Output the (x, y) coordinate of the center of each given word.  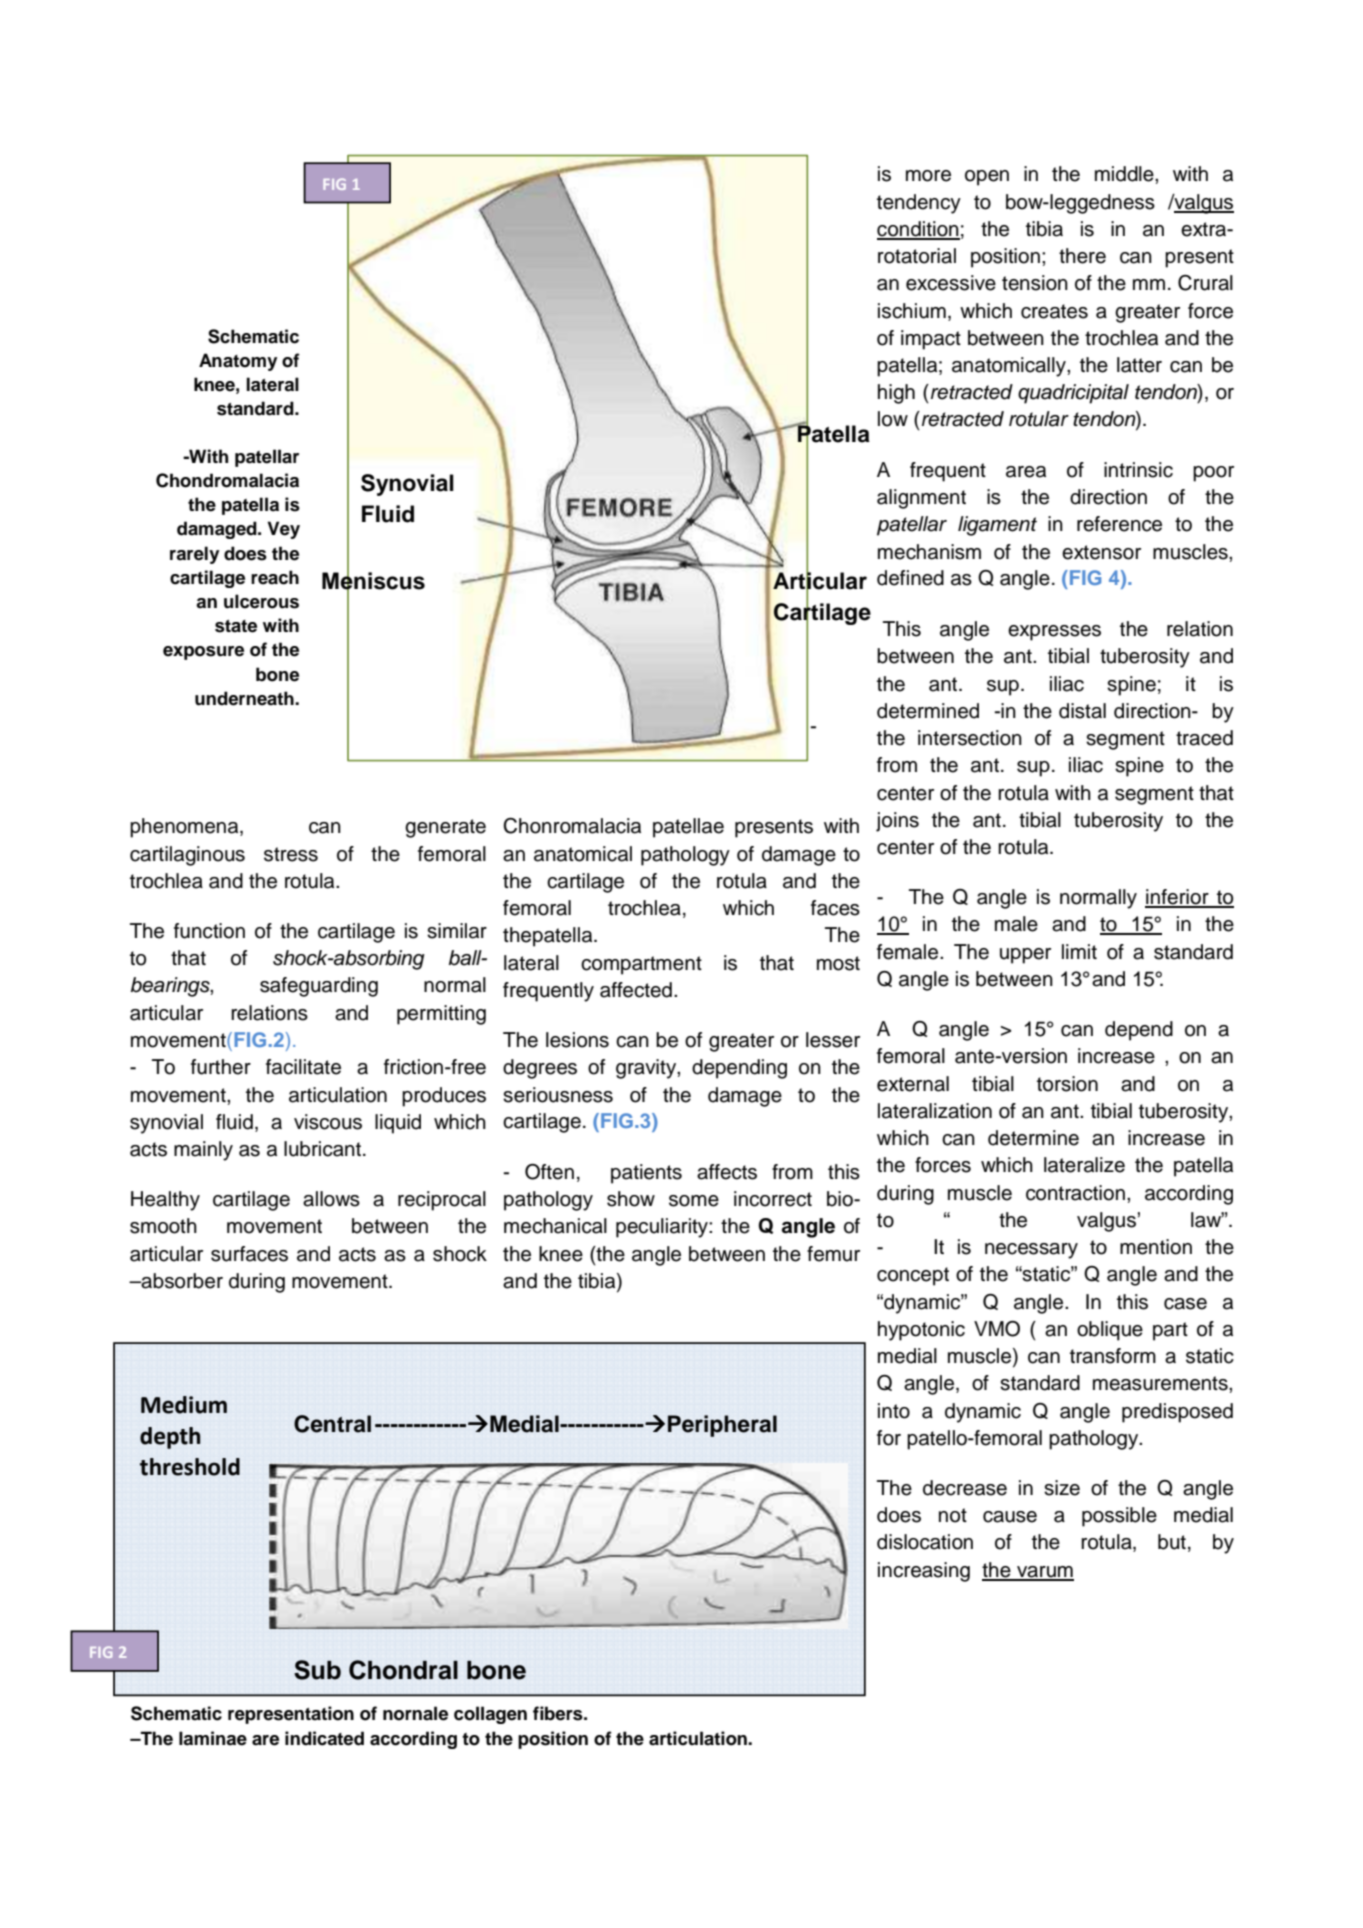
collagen (490, 1715)
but (1172, 1542)
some (694, 1201)
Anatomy (238, 362)
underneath (245, 698)
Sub (317, 1670)
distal (1082, 711)
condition (918, 230)
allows (331, 1199)
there (1082, 256)
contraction (1075, 1193)
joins (897, 822)
